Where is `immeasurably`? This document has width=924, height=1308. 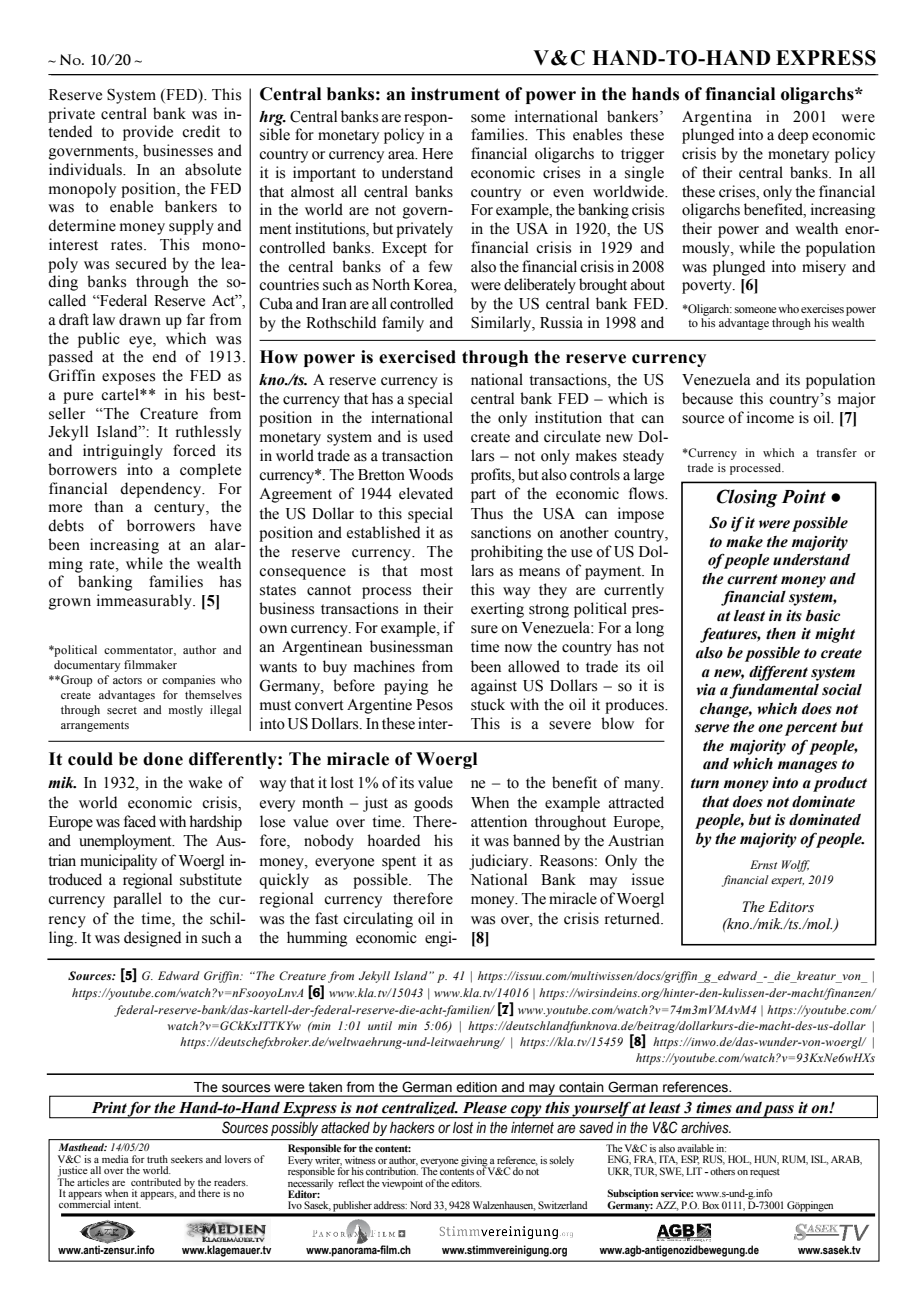
immeasurably is located at coordinates (145, 602).
